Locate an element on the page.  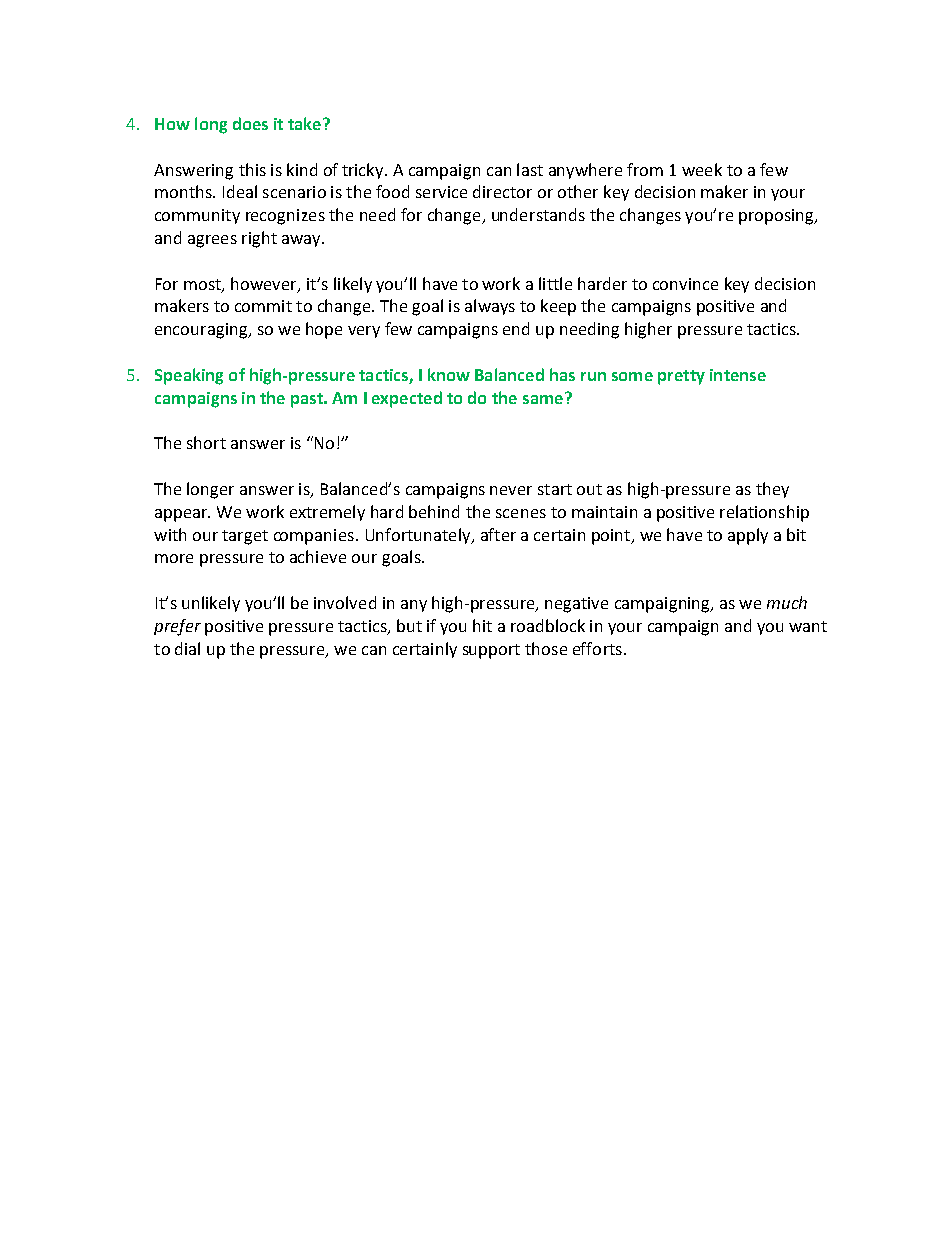
target is located at coordinates (245, 537).
